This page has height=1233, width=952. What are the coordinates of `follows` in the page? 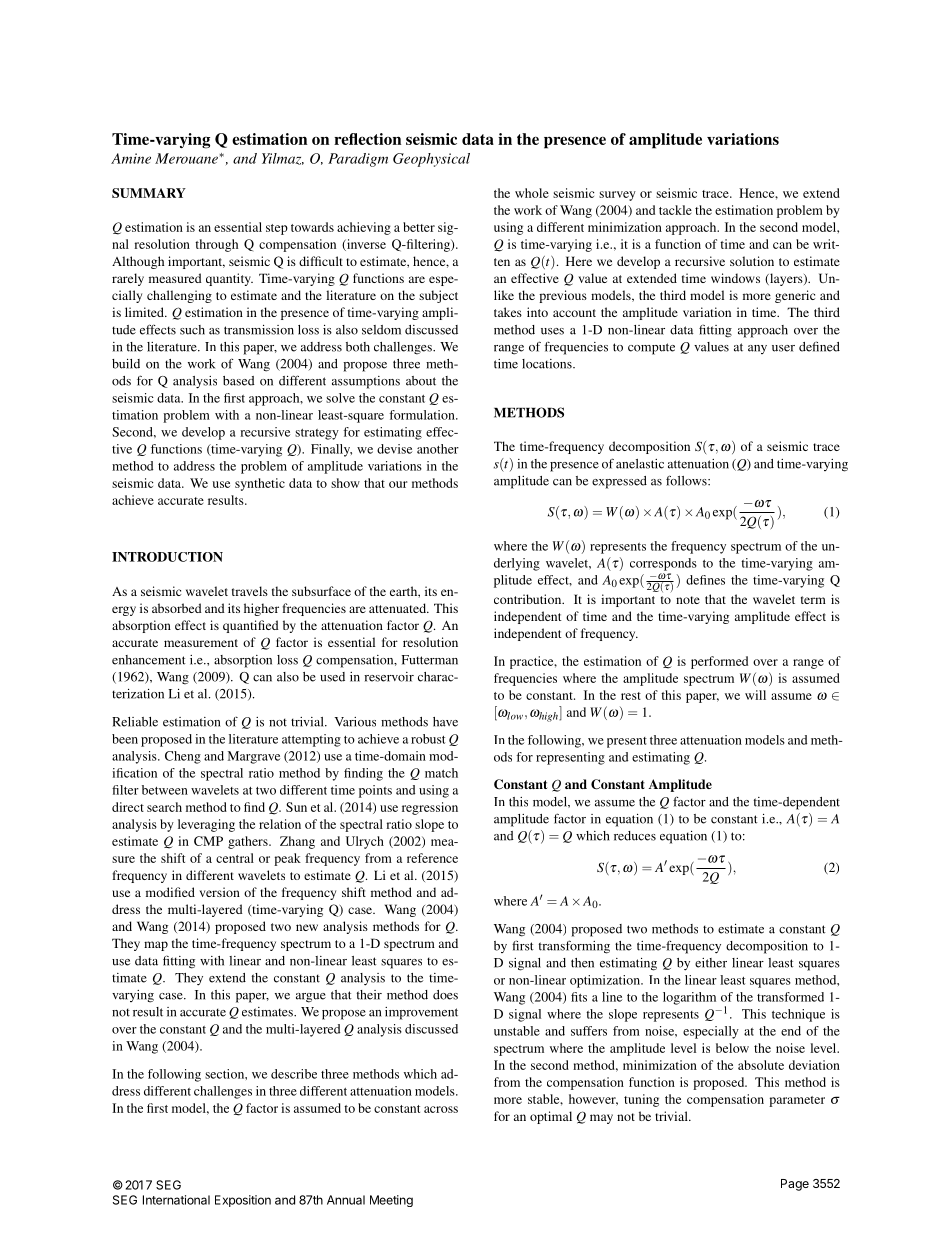 It's located at (687, 480).
